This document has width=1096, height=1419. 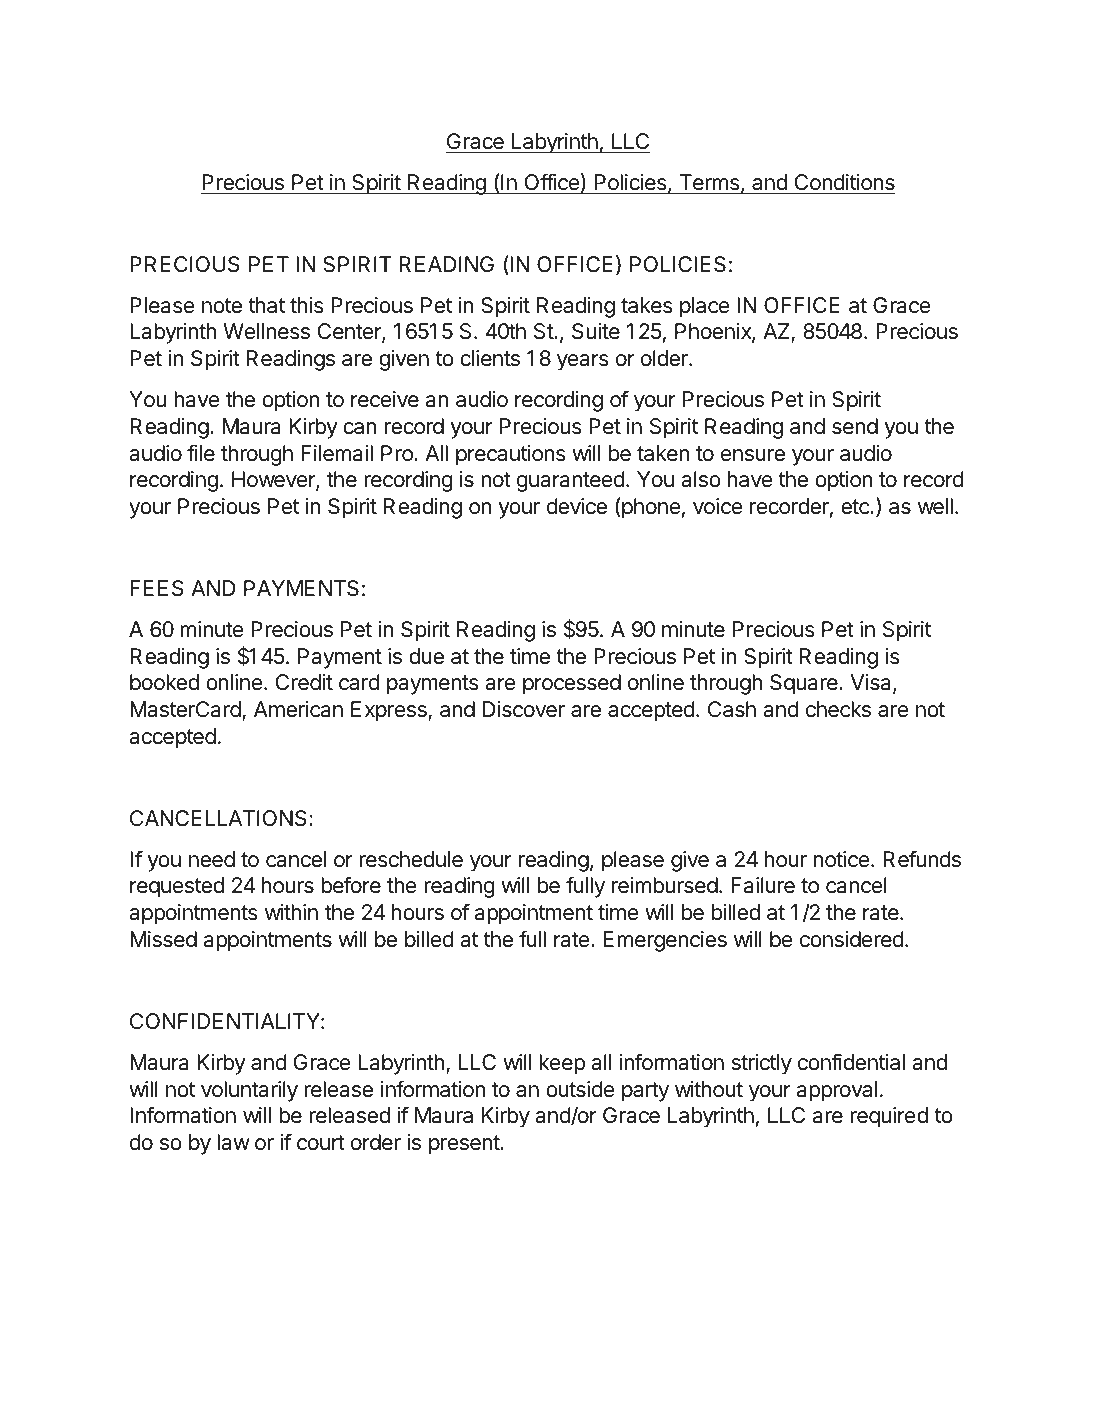 What do you see at coordinates (249, 1091) in the document?
I see `voluntarily` at bounding box center [249, 1091].
